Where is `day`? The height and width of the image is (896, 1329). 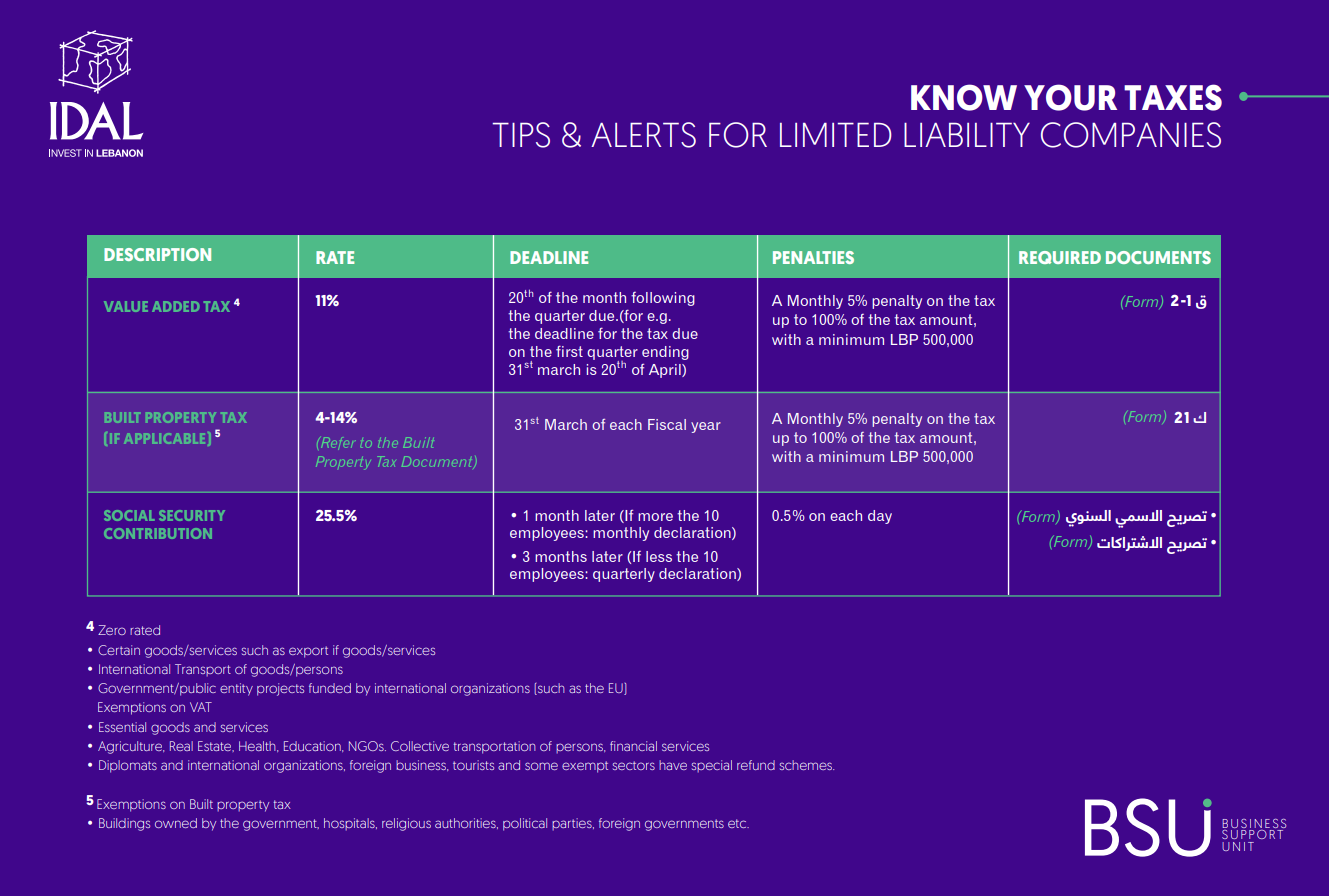 day is located at coordinates (880, 517).
